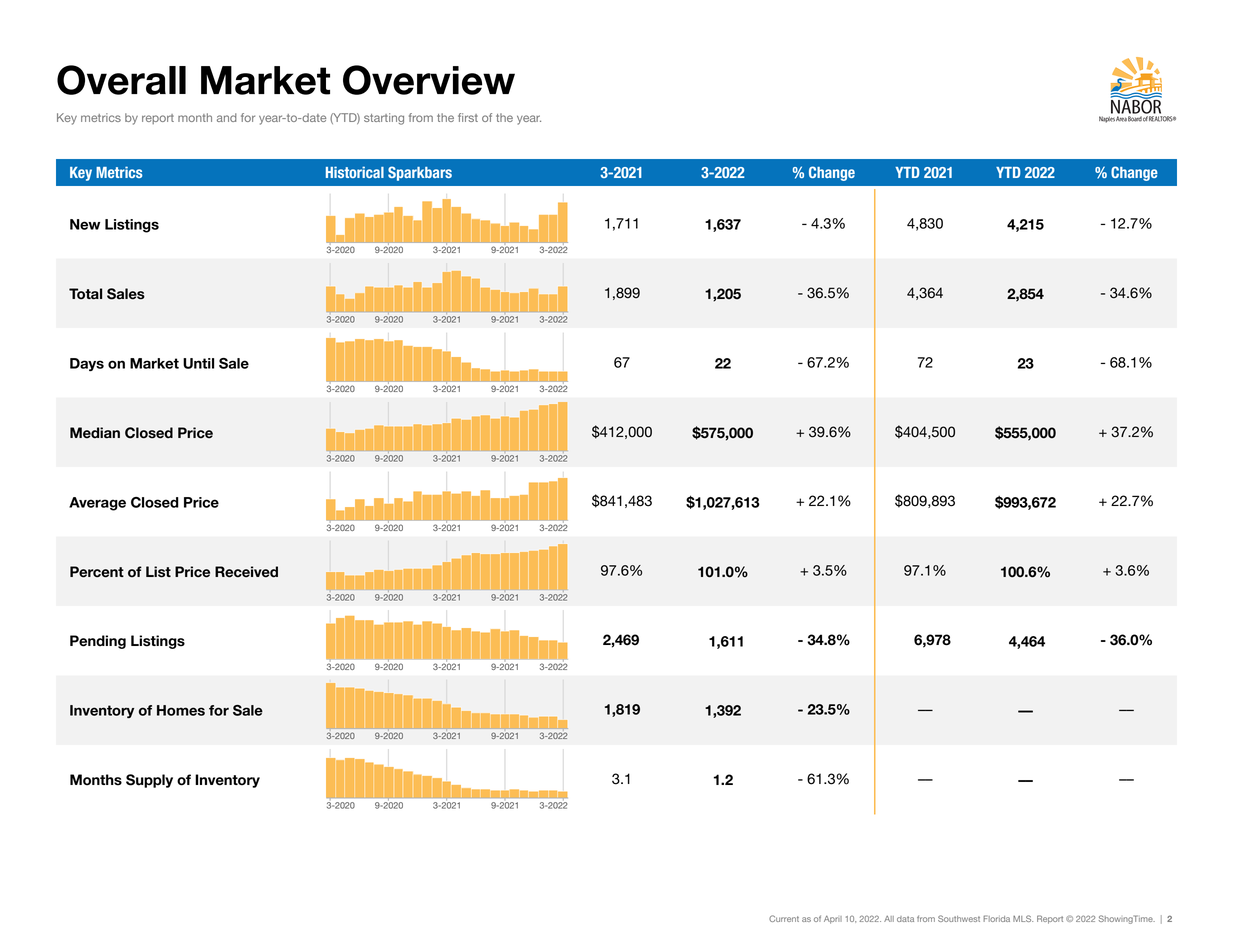  Describe the element at coordinates (905, 919) in the screenshot. I see `data` at that location.
